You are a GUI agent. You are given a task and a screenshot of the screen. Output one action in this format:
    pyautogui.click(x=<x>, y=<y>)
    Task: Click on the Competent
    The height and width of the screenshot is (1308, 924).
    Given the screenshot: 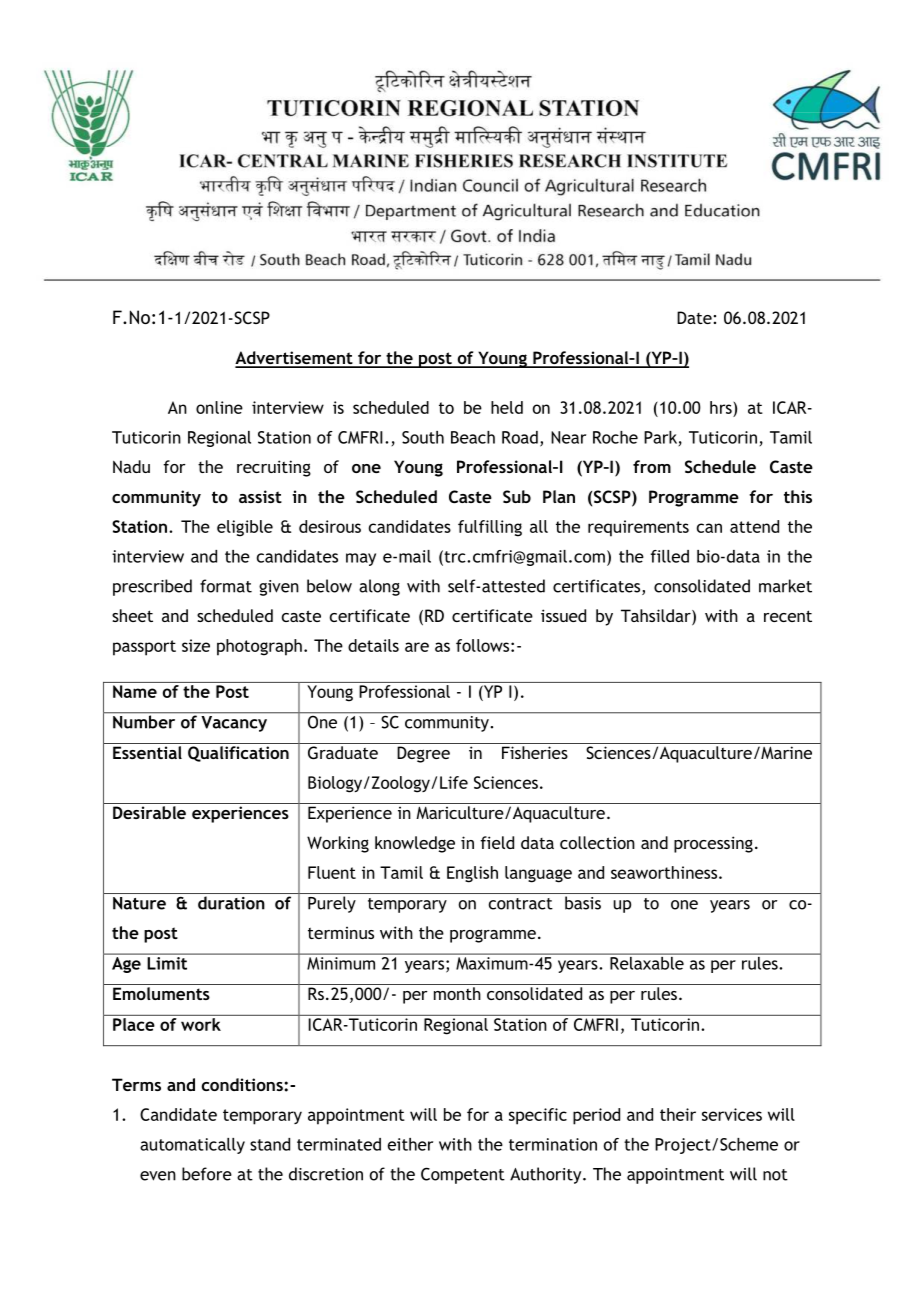 What is the action you would take?
    pyautogui.click(x=463, y=1175)
